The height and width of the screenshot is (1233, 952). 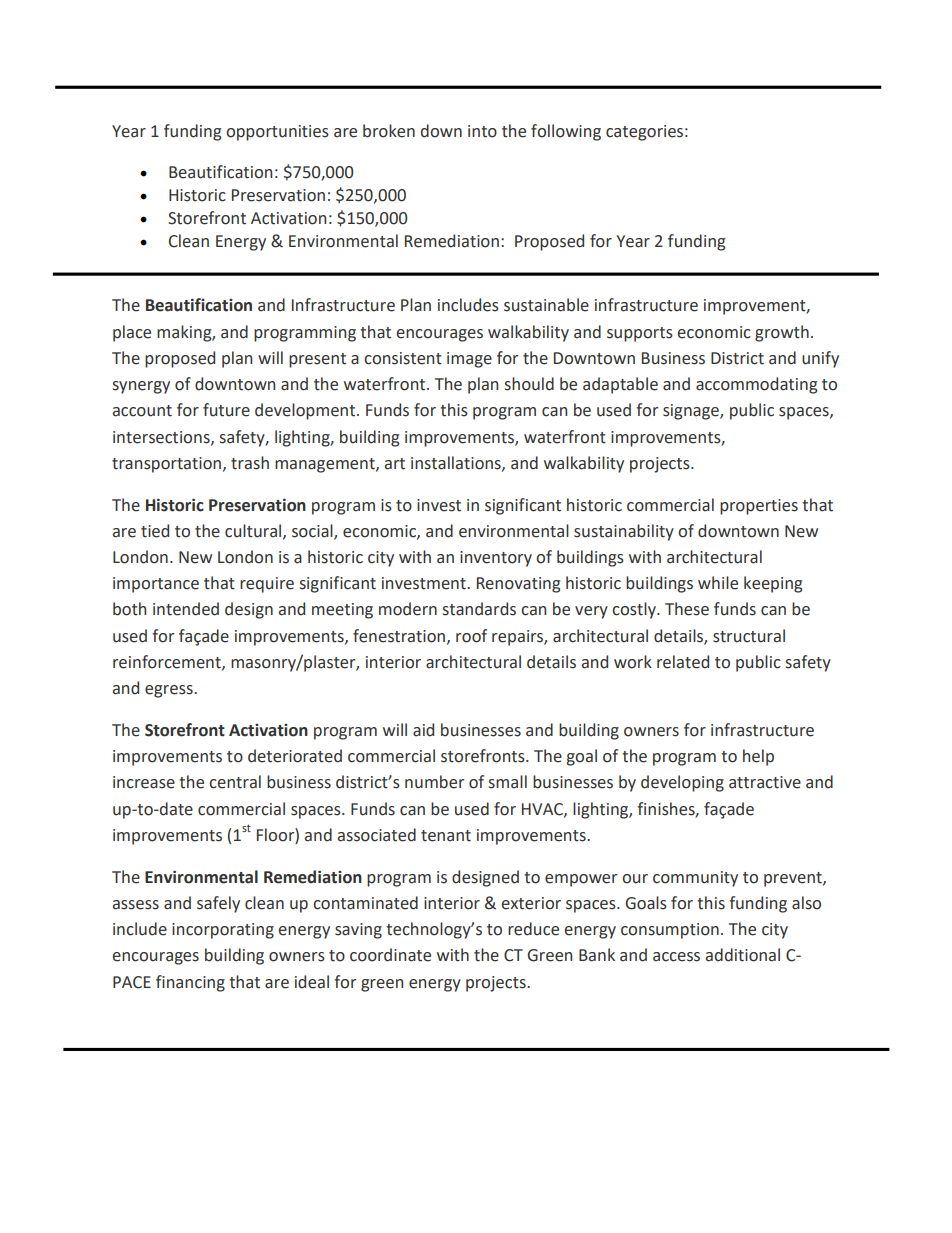 I want to click on reduce, so click(x=533, y=929).
